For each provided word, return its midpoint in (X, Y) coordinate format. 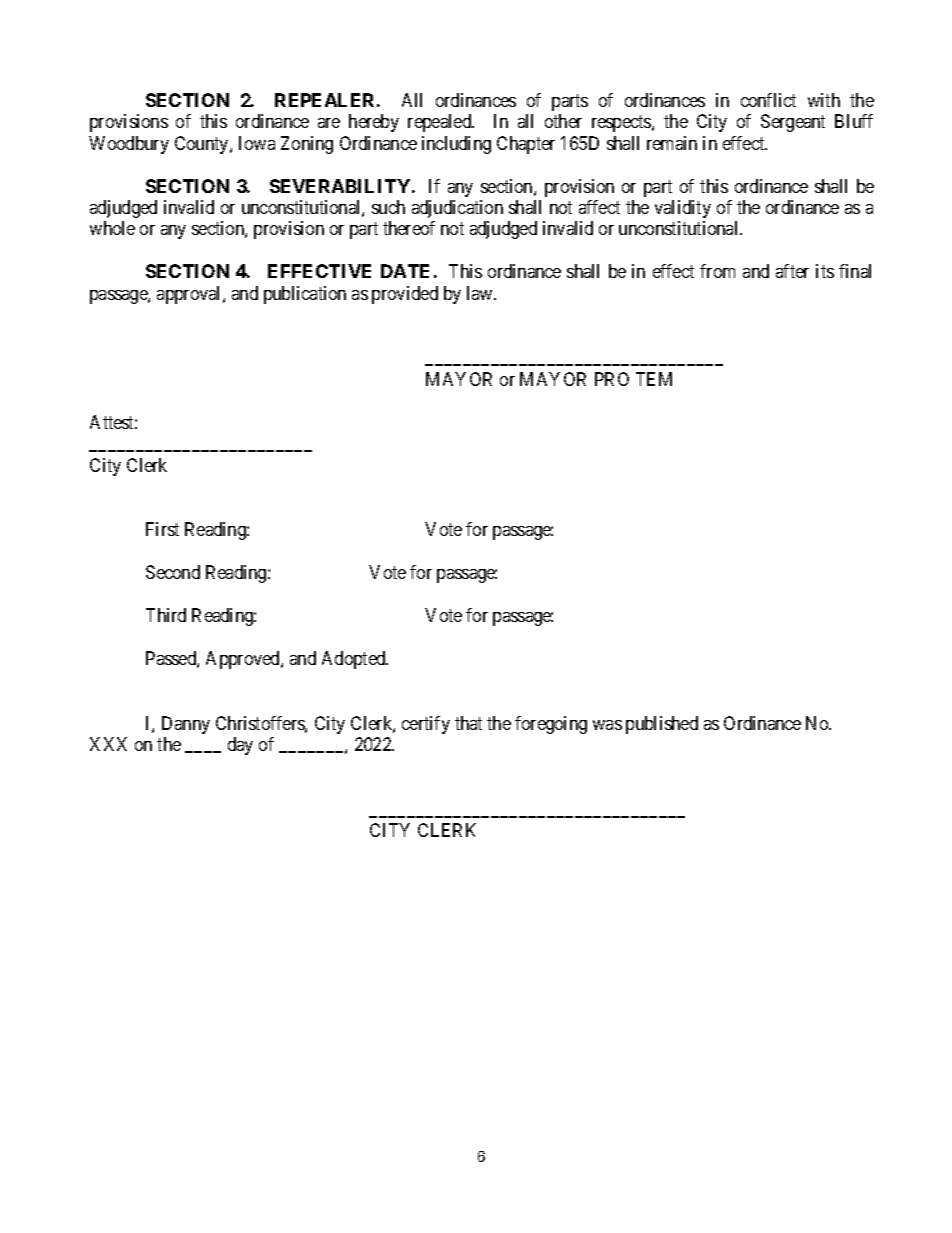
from (717, 271)
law (481, 293)
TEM (654, 379)
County (203, 145)
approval (190, 295)
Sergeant (793, 123)
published (662, 725)
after (792, 271)
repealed (441, 123)
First (162, 529)
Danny (186, 725)
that (468, 723)
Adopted (355, 660)
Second (173, 572)
